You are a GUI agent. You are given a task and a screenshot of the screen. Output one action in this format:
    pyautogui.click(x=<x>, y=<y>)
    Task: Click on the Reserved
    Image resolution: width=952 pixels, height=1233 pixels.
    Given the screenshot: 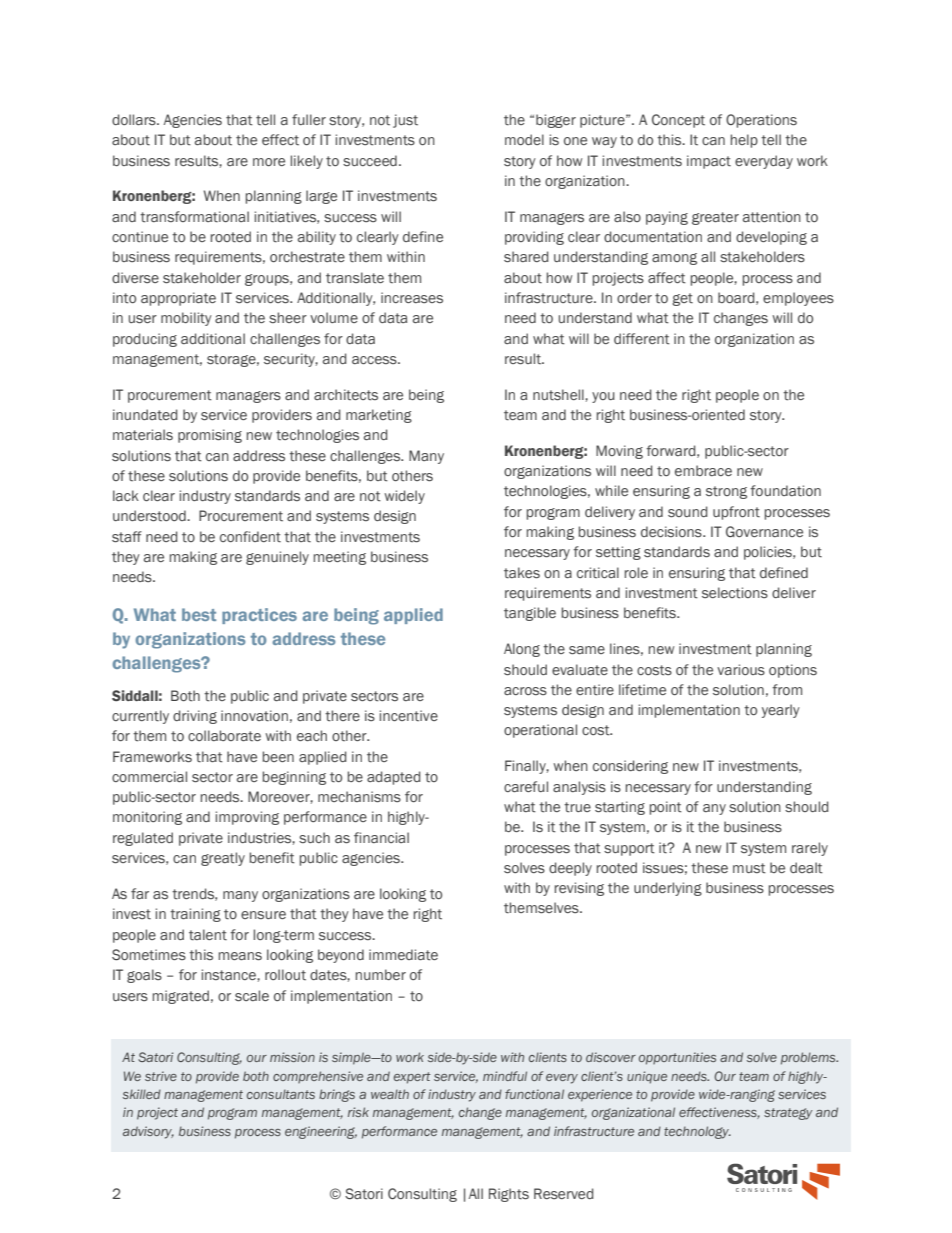 What is the action you would take?
    pyautogui.click(x=564, y=1193)
